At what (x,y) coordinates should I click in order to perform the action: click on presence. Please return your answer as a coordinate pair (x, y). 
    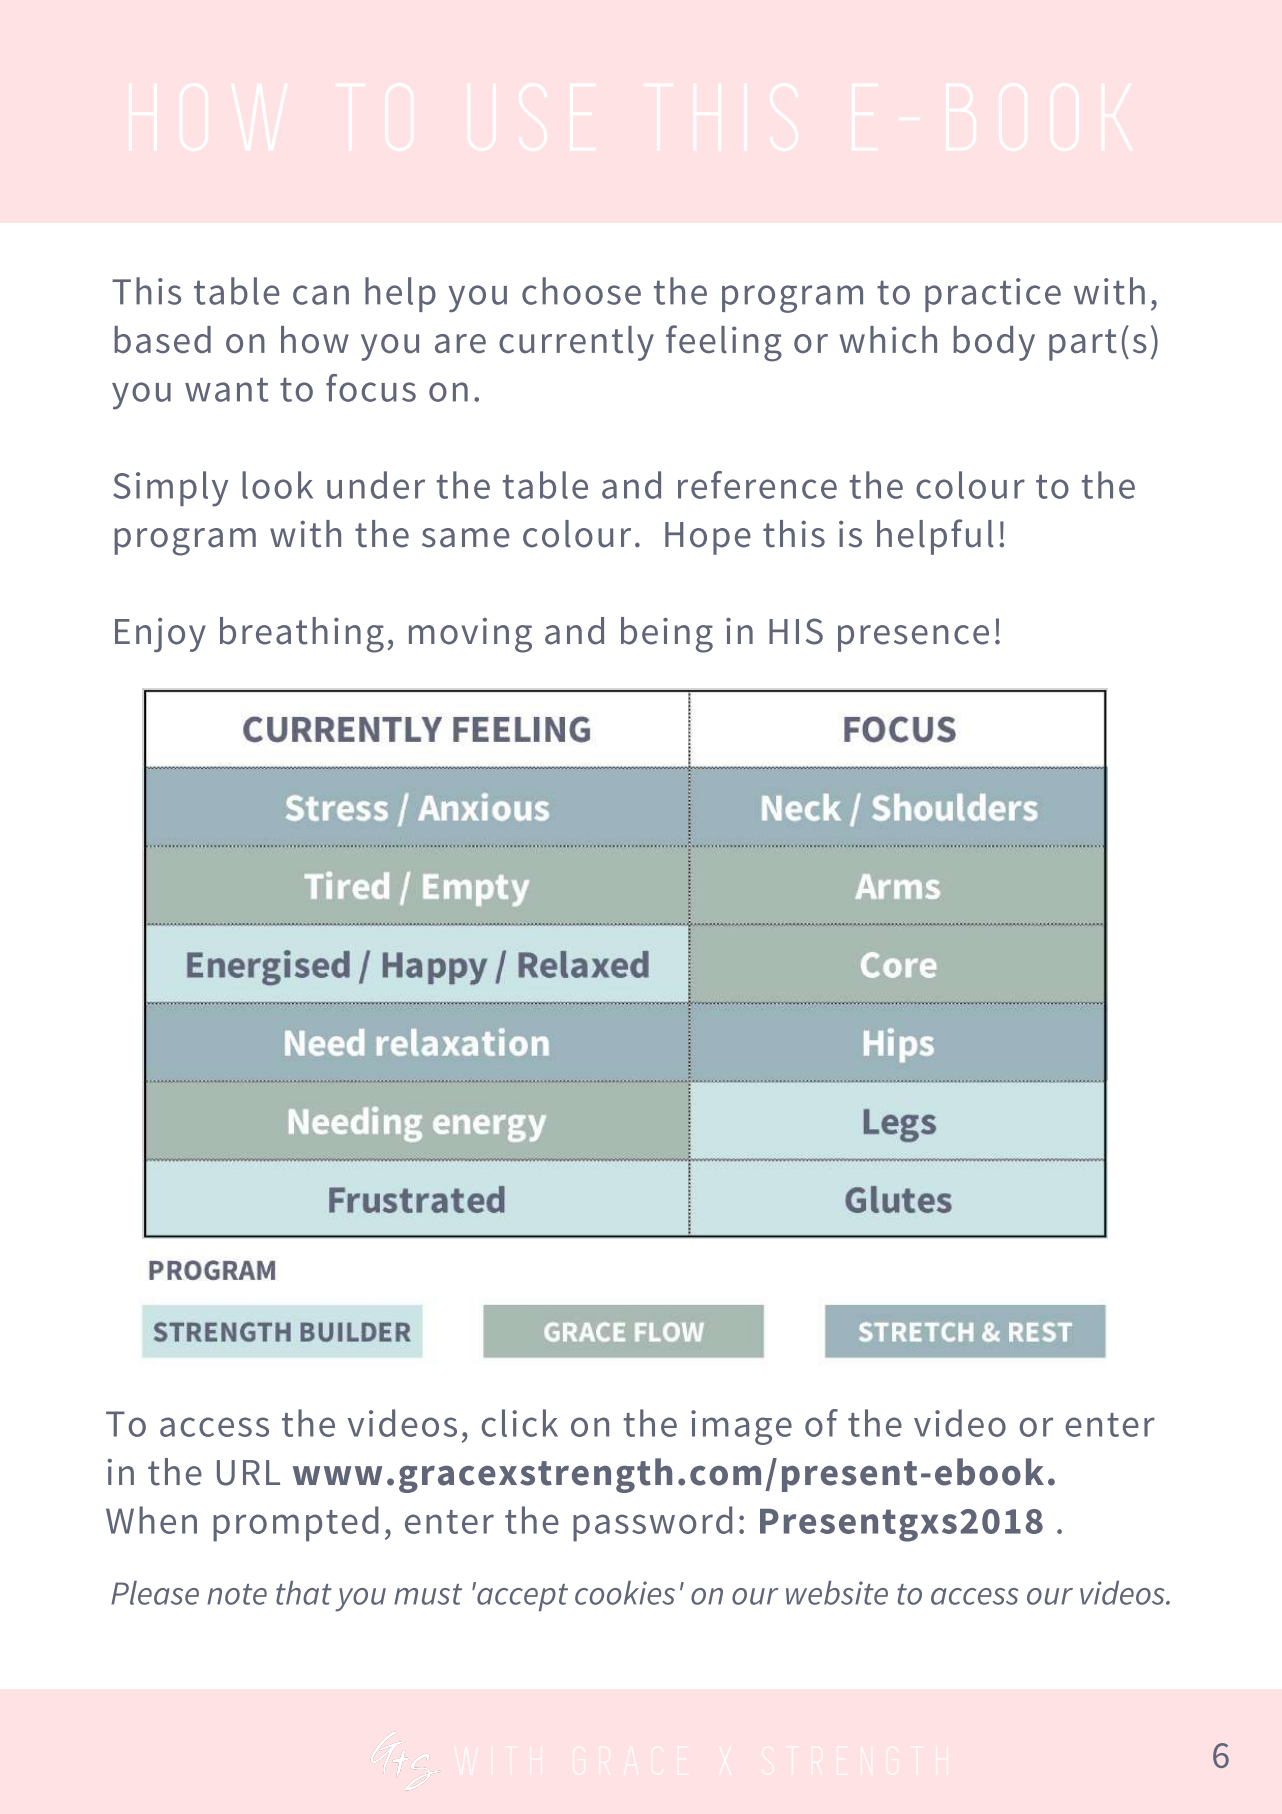
    Looking at the image, I should click on (913, 638).
